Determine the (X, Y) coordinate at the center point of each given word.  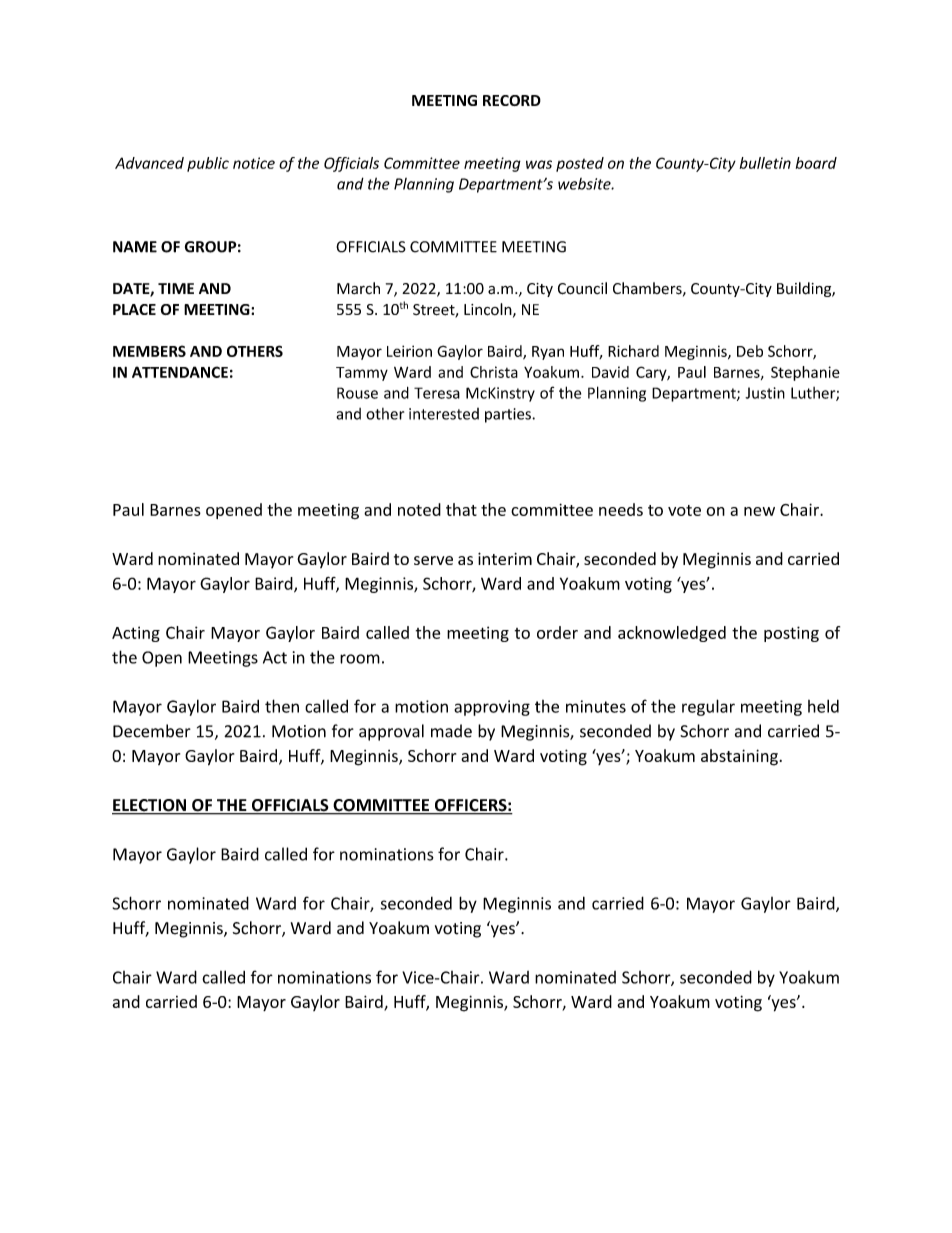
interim (505, 558)
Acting (136, 634)
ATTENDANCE (180, 372)
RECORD (512, 100)
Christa (494, 372)
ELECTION (150, 806)
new (759, 511)
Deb (750, 351)
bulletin (765, 163)
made (451, 731)
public (208, 164)
